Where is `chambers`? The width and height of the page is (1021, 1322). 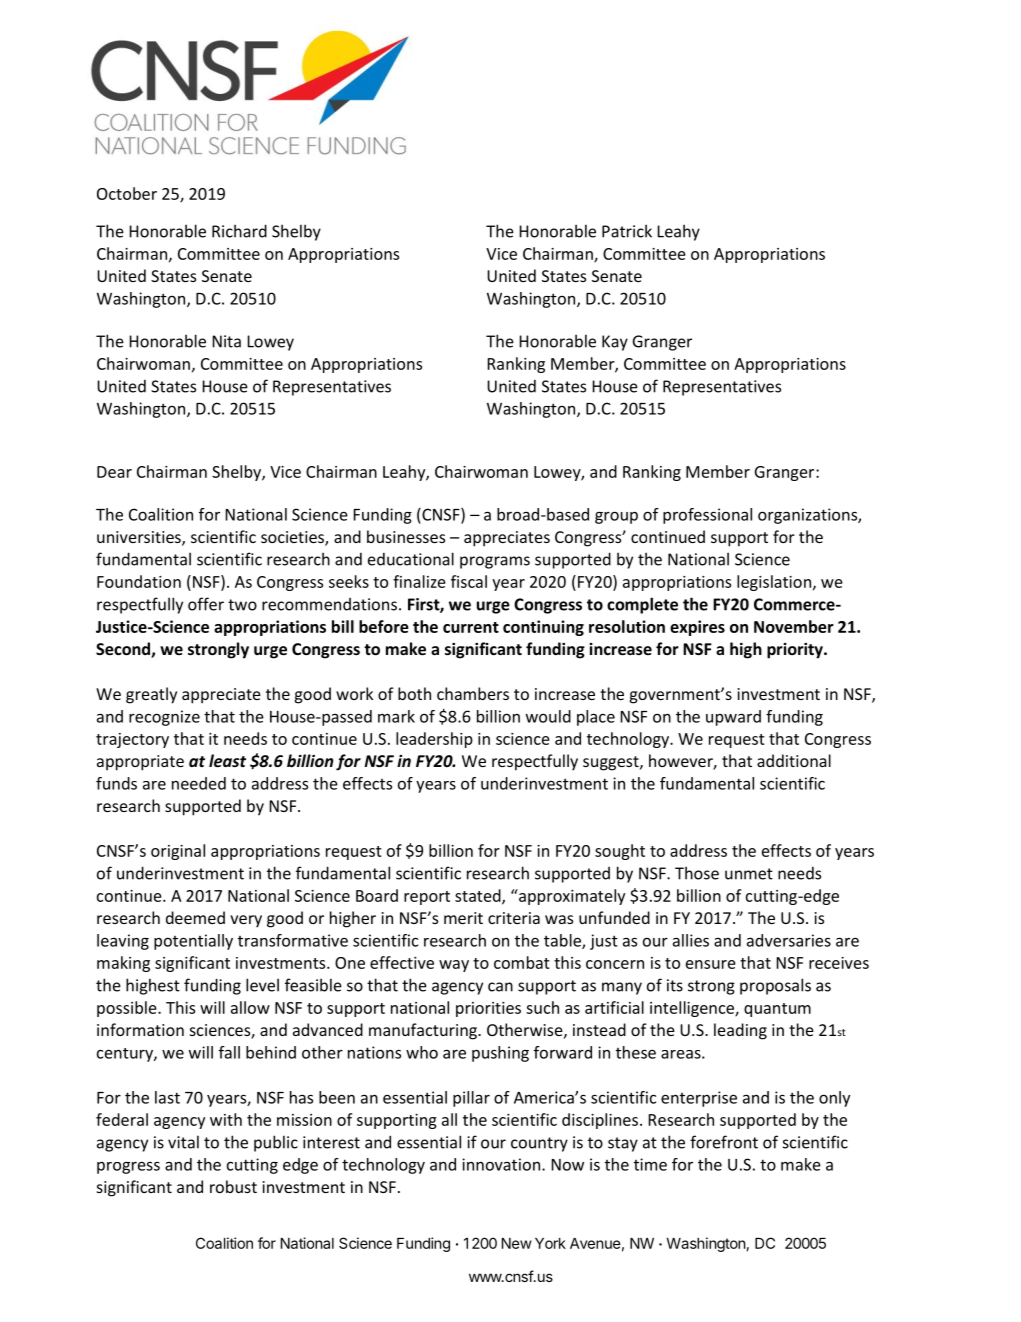
chambers is located at coordinates (473, 693).
